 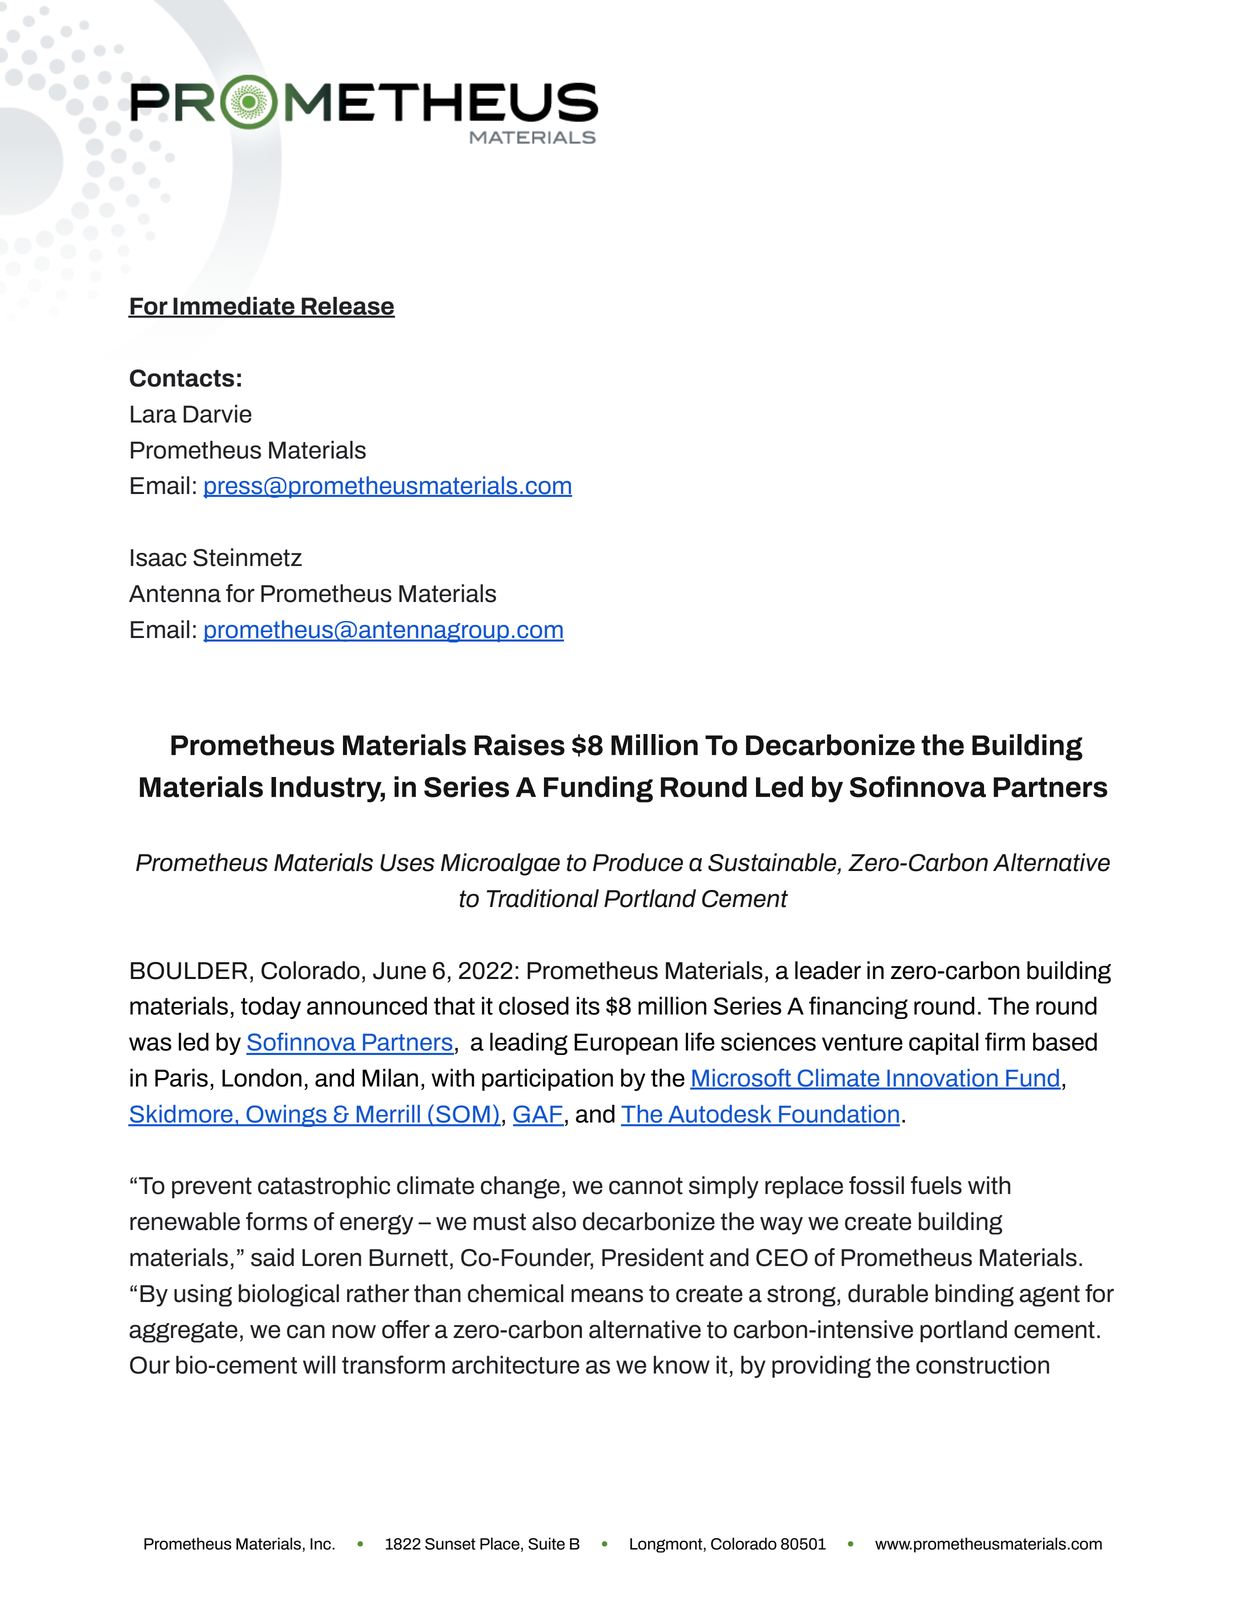 I want to click on Inc, so click(x=321, y=1544).
